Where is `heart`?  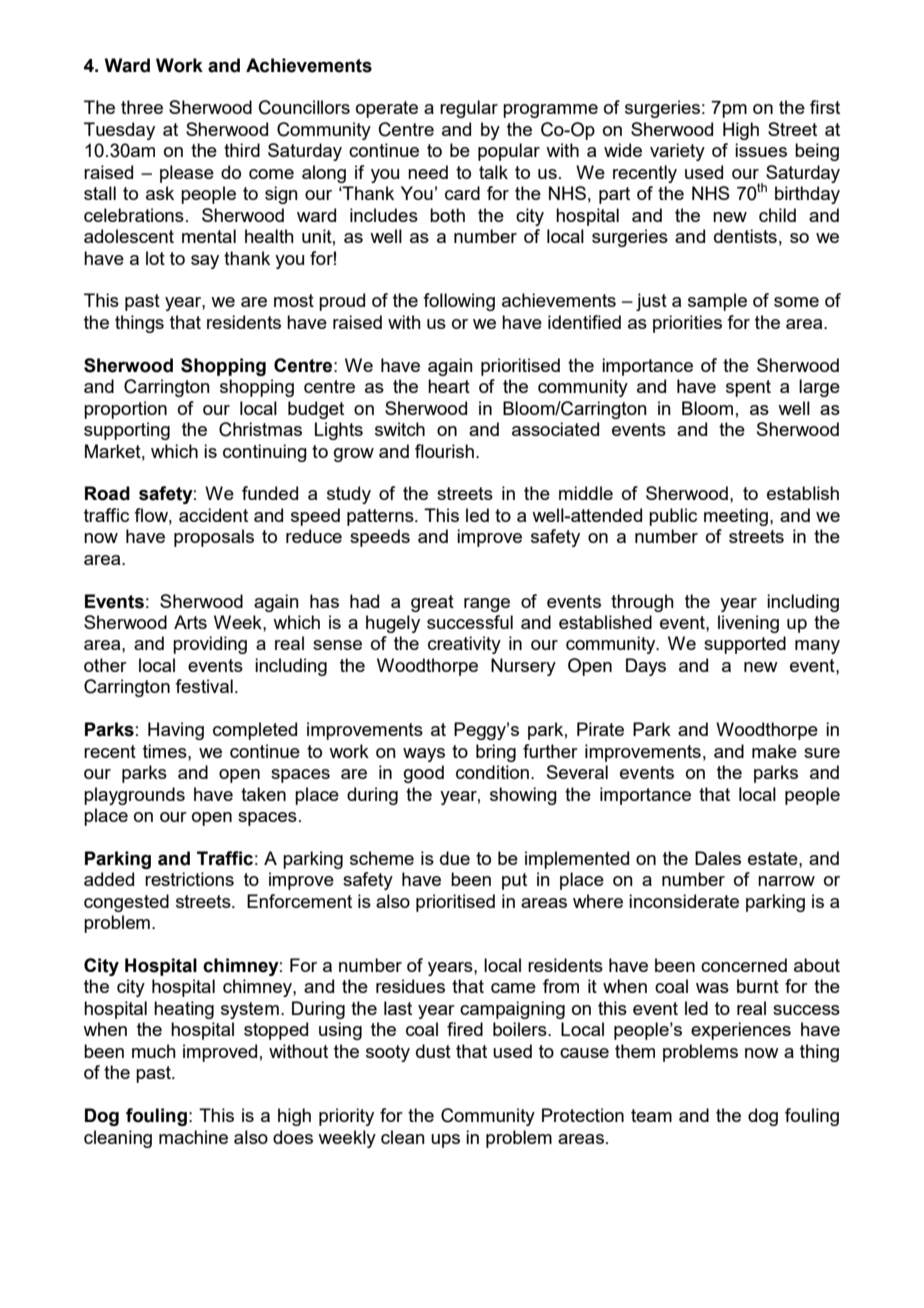
heart is located at coordinates (449, 386).
